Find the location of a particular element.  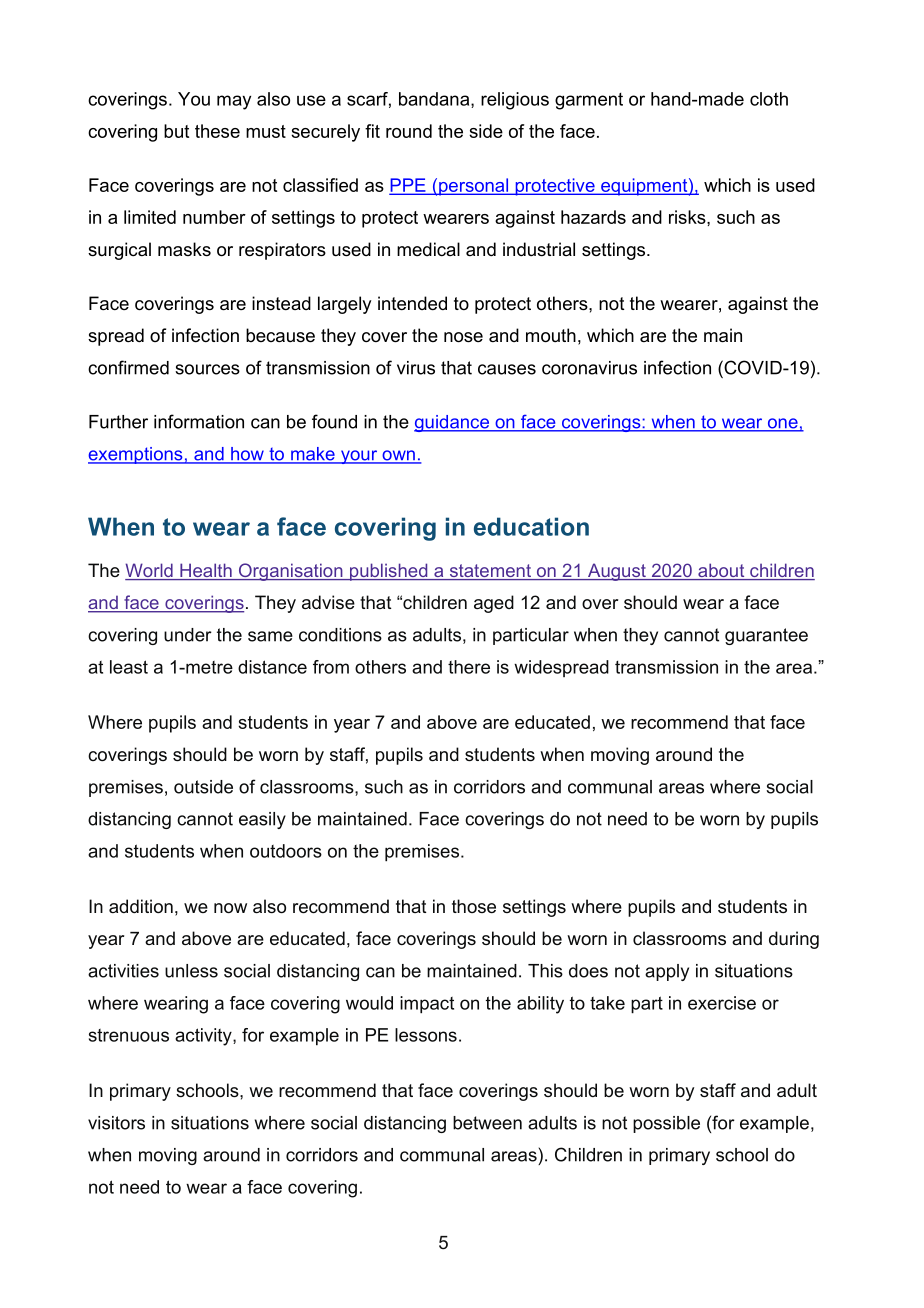

aged is located at coordinates (494, 604).
